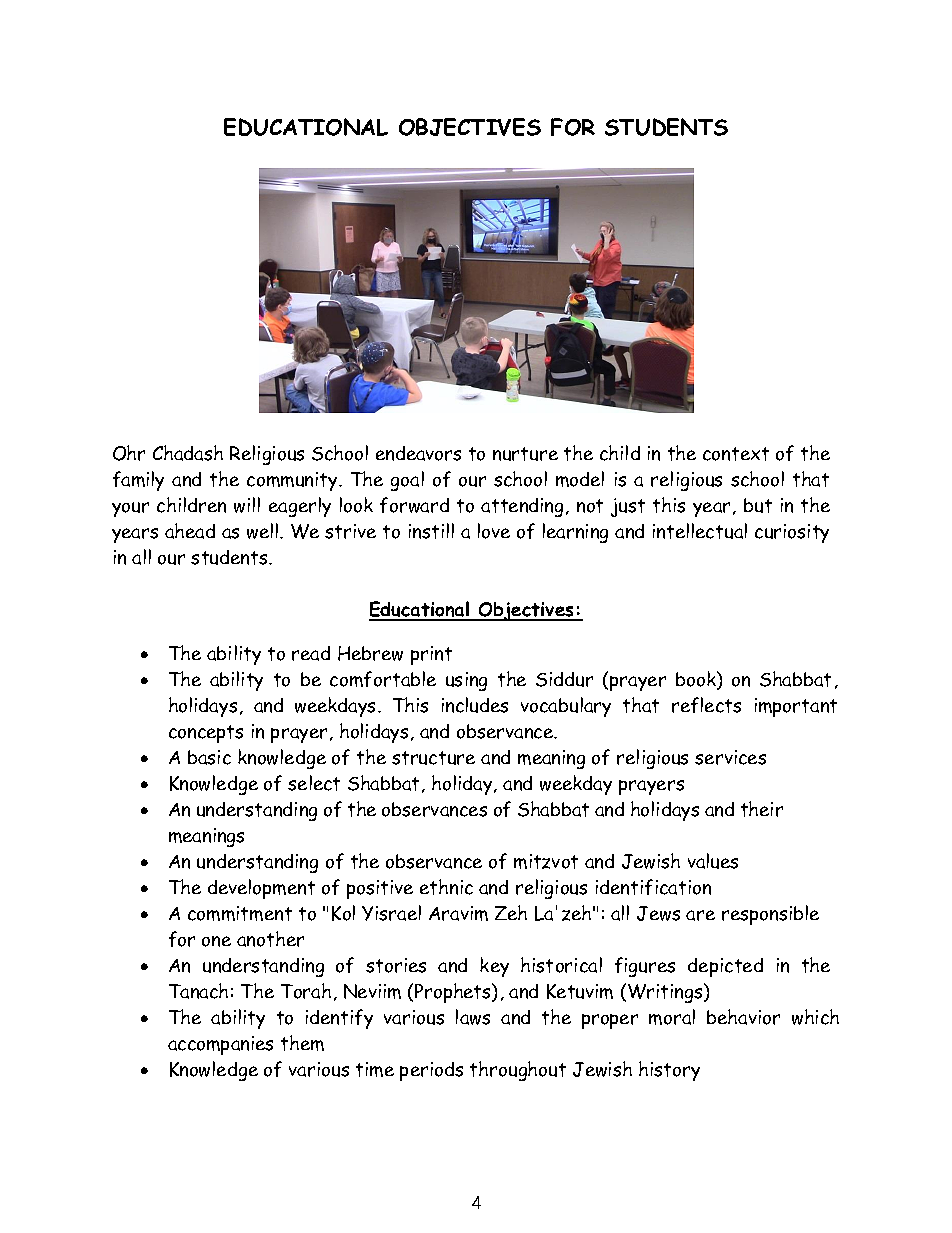 This image has width=952, height=1233. I want to click on using, so click(466, 681).
